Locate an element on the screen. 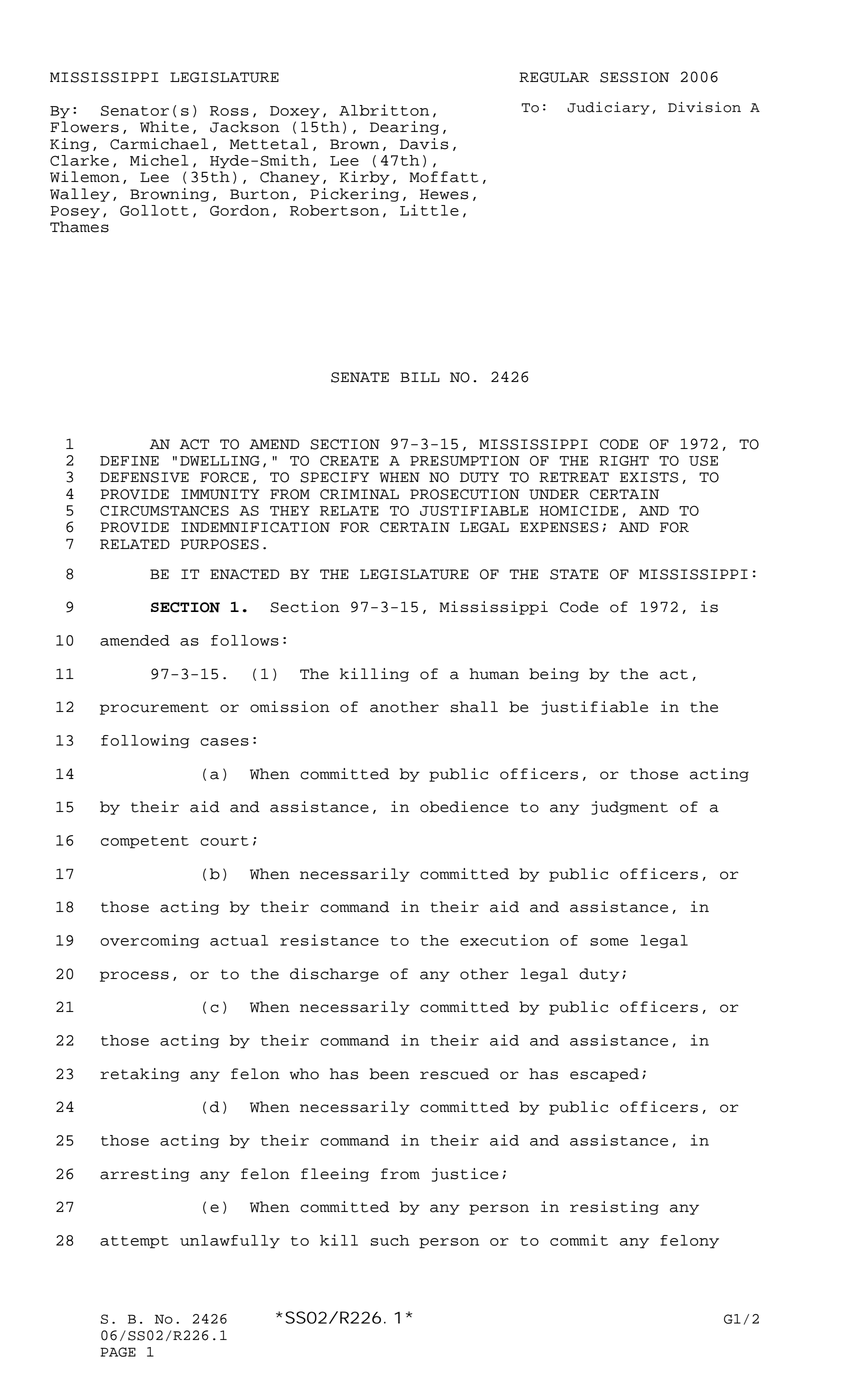 This screenshot has height=1400, width=849. Judiciary is located at coordinates (608, 108).
